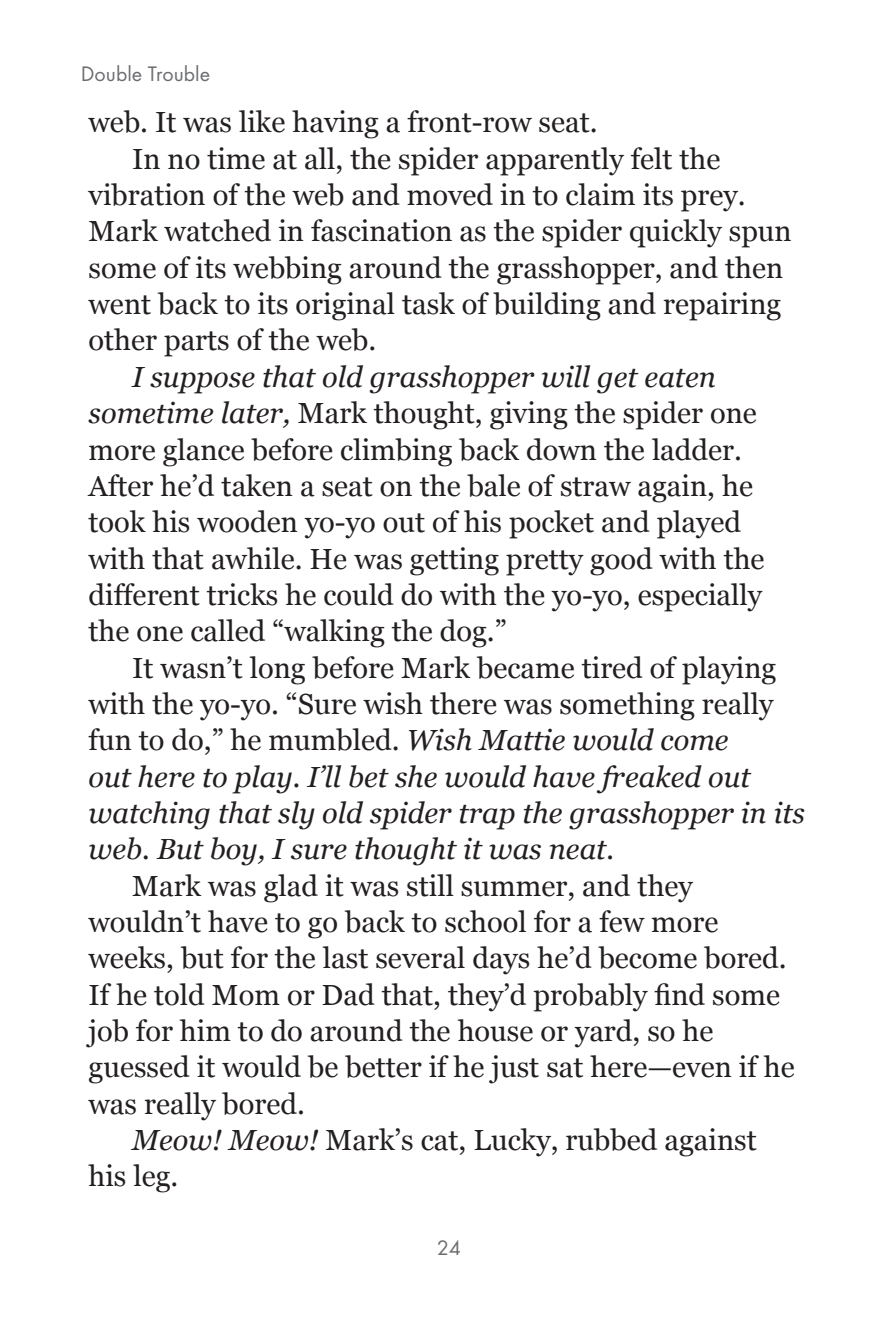  What do you see at coordinates (416, 776) in the page?
I see `she` at bounding box center [416, 776].
